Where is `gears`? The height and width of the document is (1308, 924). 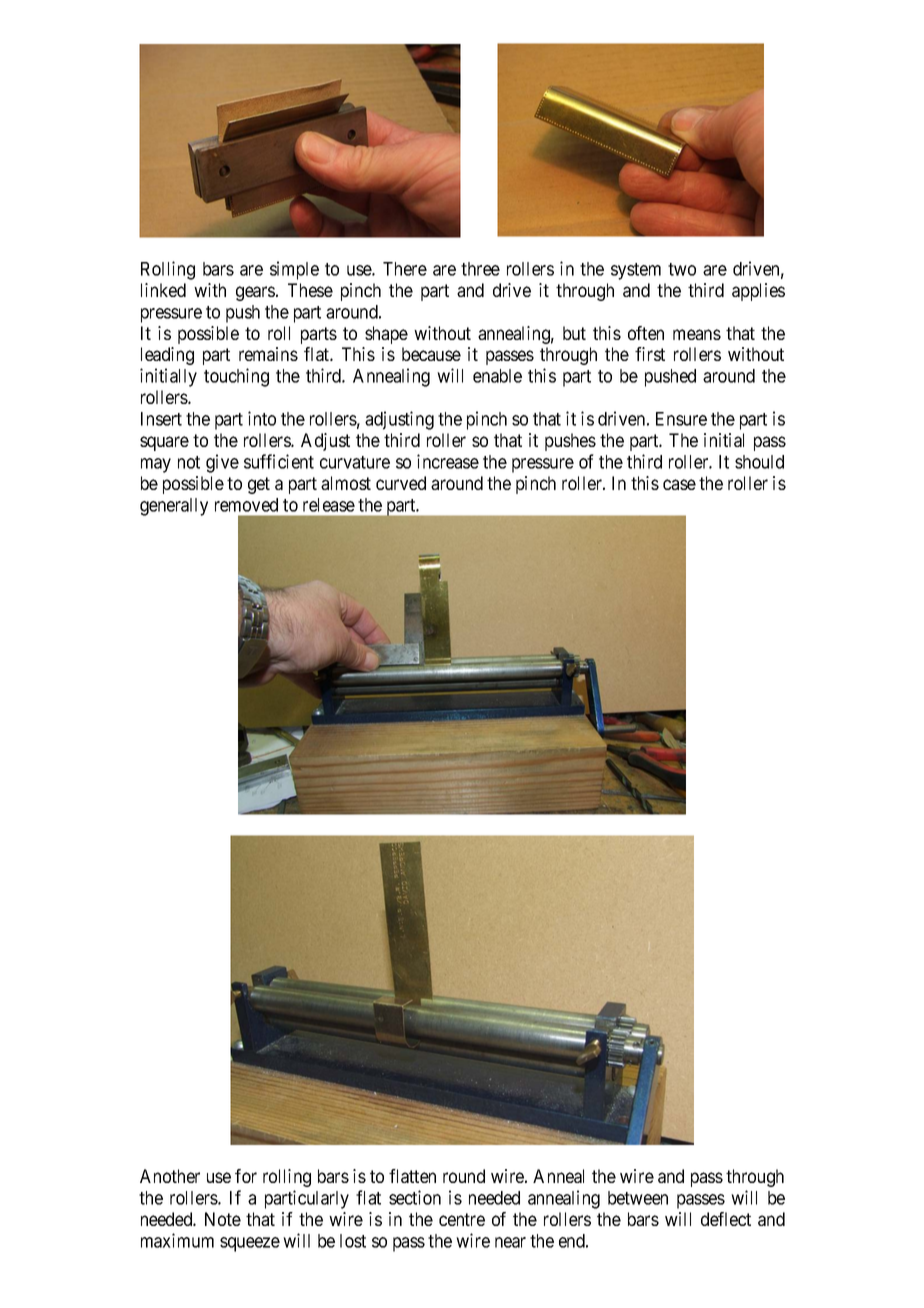
gears is located at coordinates (255, 293).
